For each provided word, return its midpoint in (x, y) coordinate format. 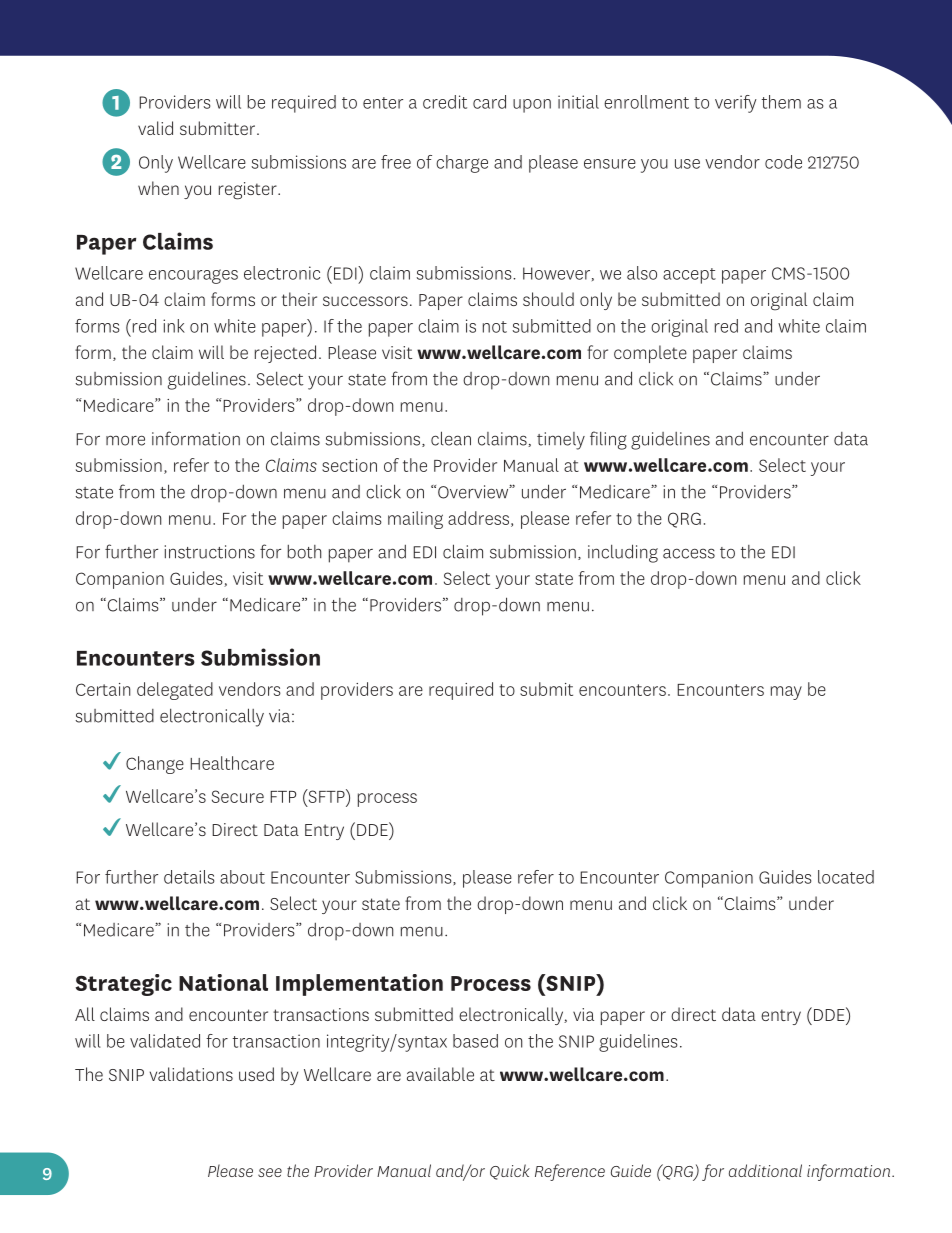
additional (765, 1170)
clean (451, 438)
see (270, 1172)
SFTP (326, 796)
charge (462, 164)
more (125, 440)
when (158, 188)
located (846, 877)
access (689, 553)
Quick (510, 1172)
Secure (238, 796)
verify (736, 104)
